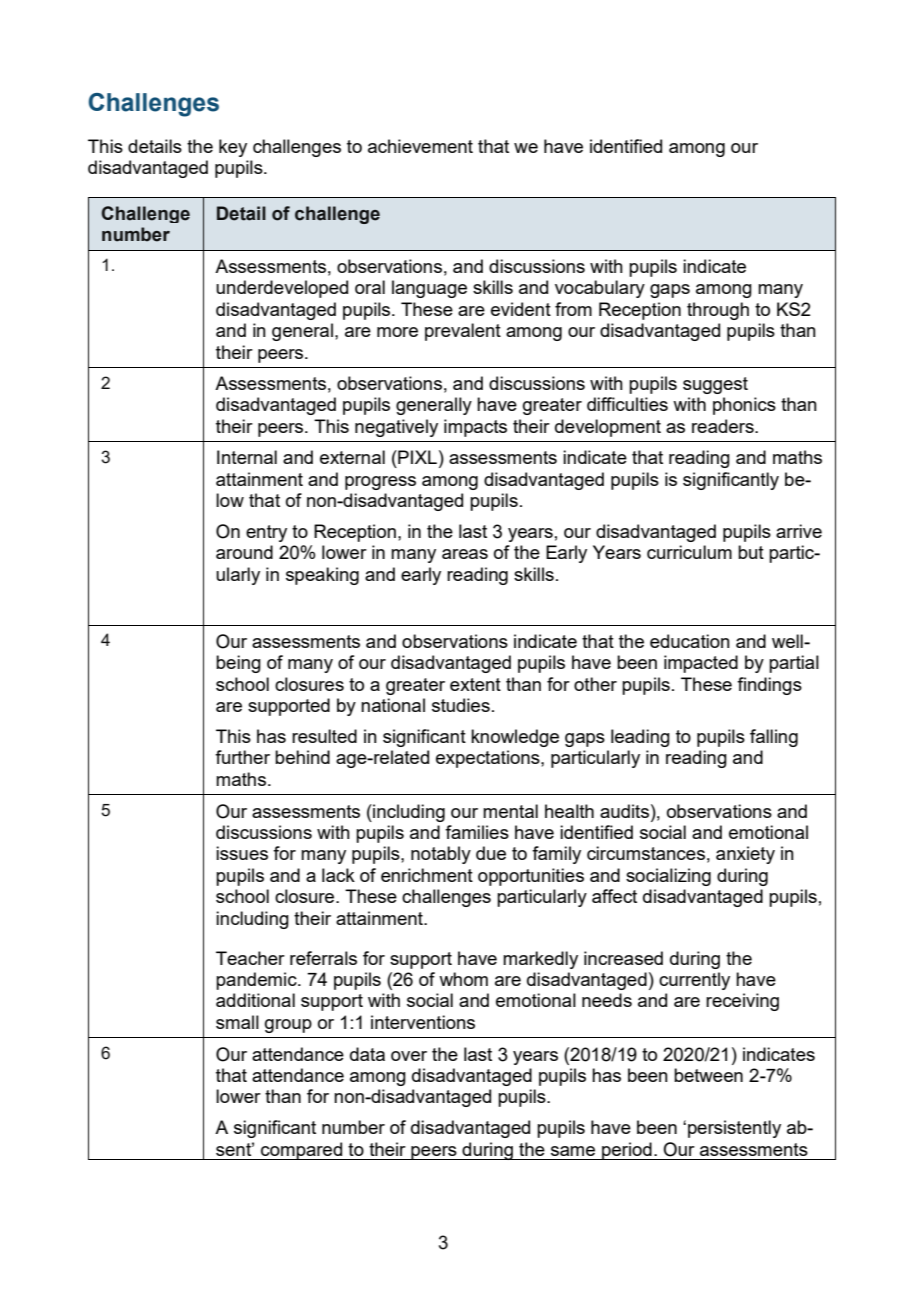 This document has height=1308, width=924. What do you see at coordinates (322, 576) in the document?
I see `speaking` at bounding box center [322, 576].
